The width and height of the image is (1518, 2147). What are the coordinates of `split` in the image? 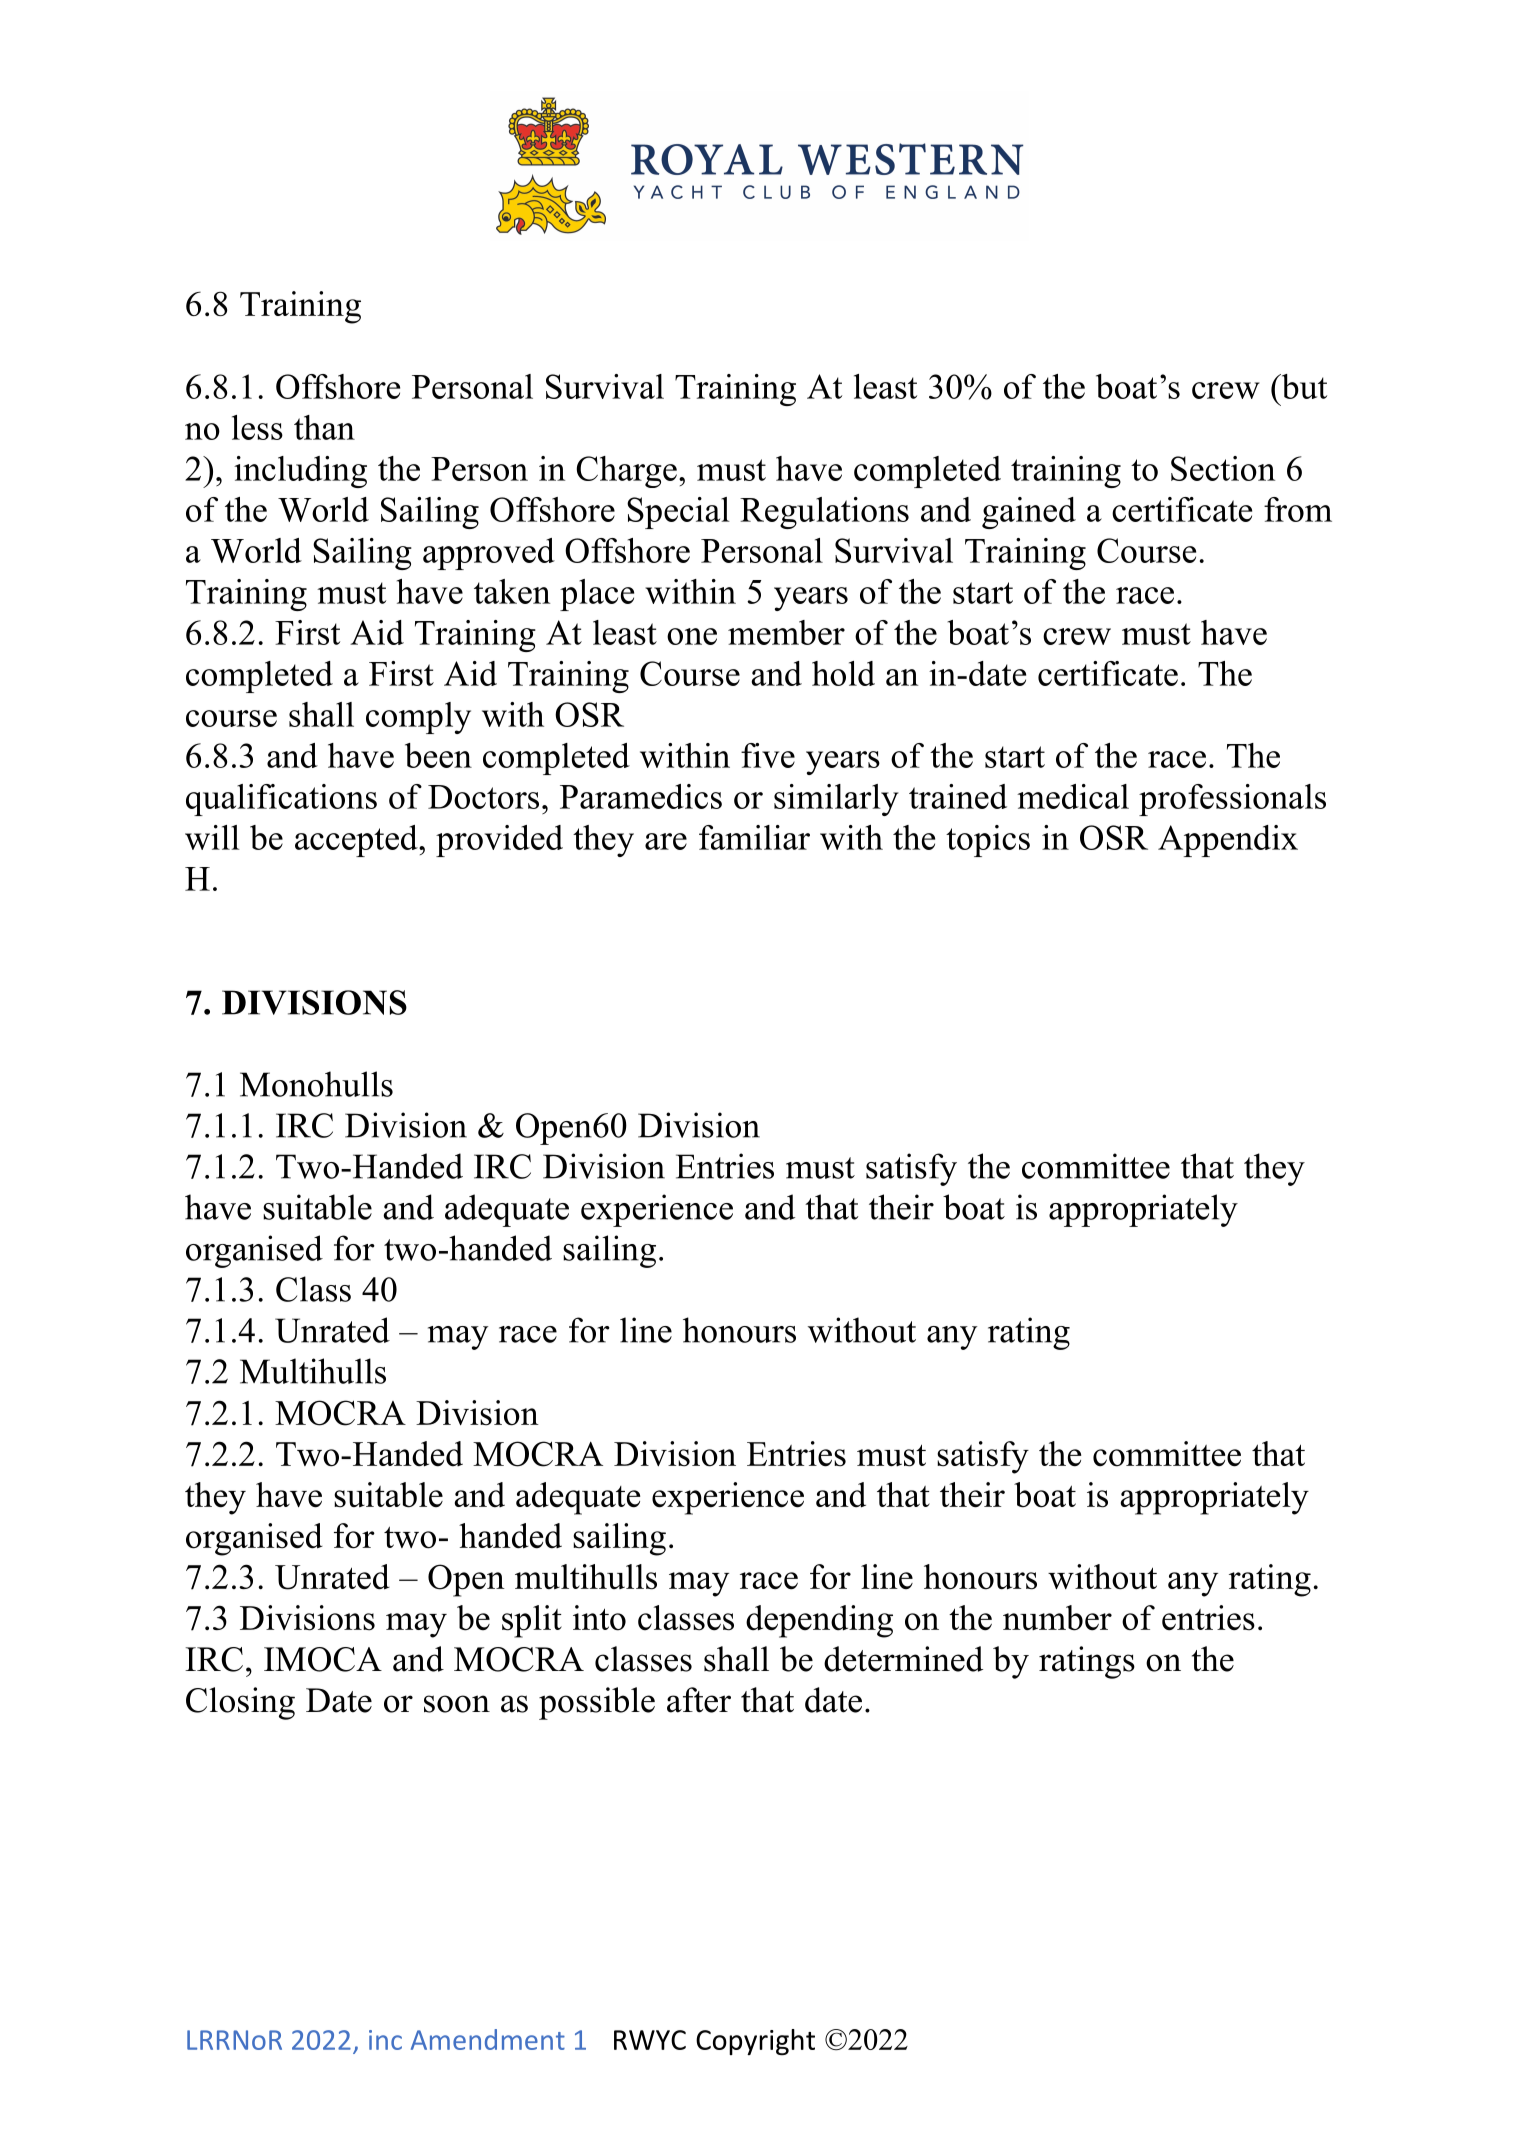 It's located at (532, 1621).
